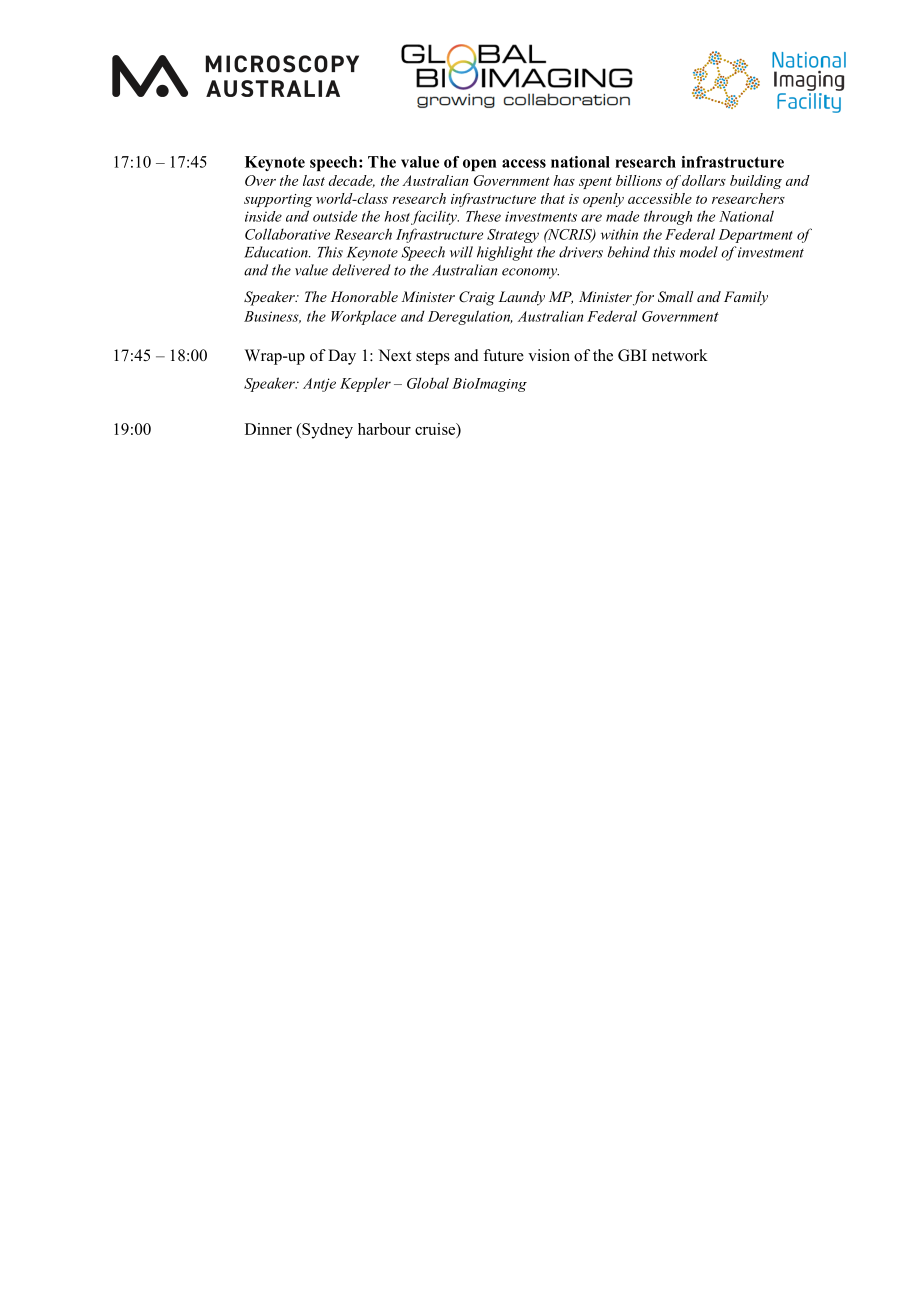  What do you see at coordinates (314, 180) in the screenshot?
I see `last` at bounding box center [314, 180].
